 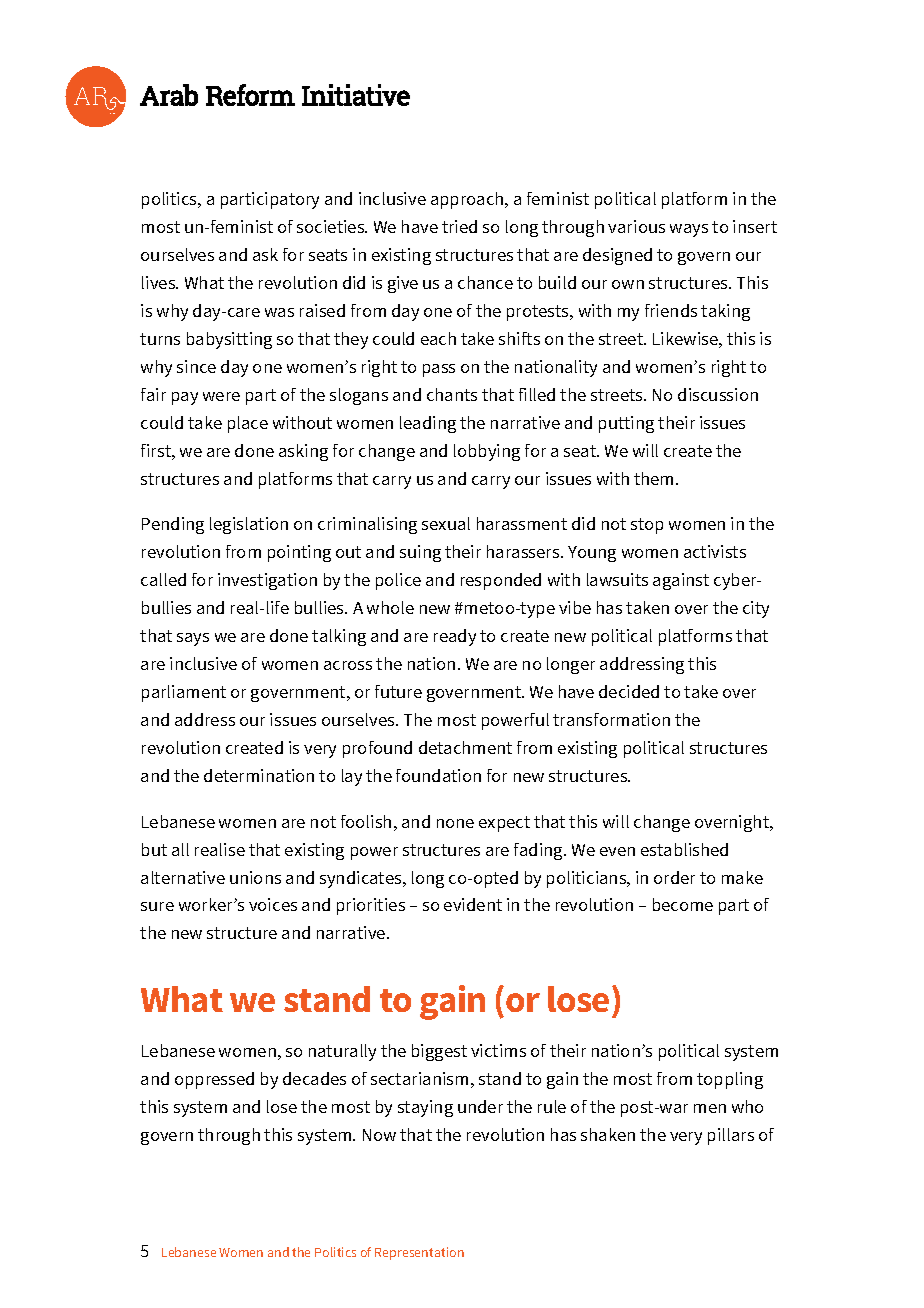 I want to click on become, so click(x=683, y=904).
